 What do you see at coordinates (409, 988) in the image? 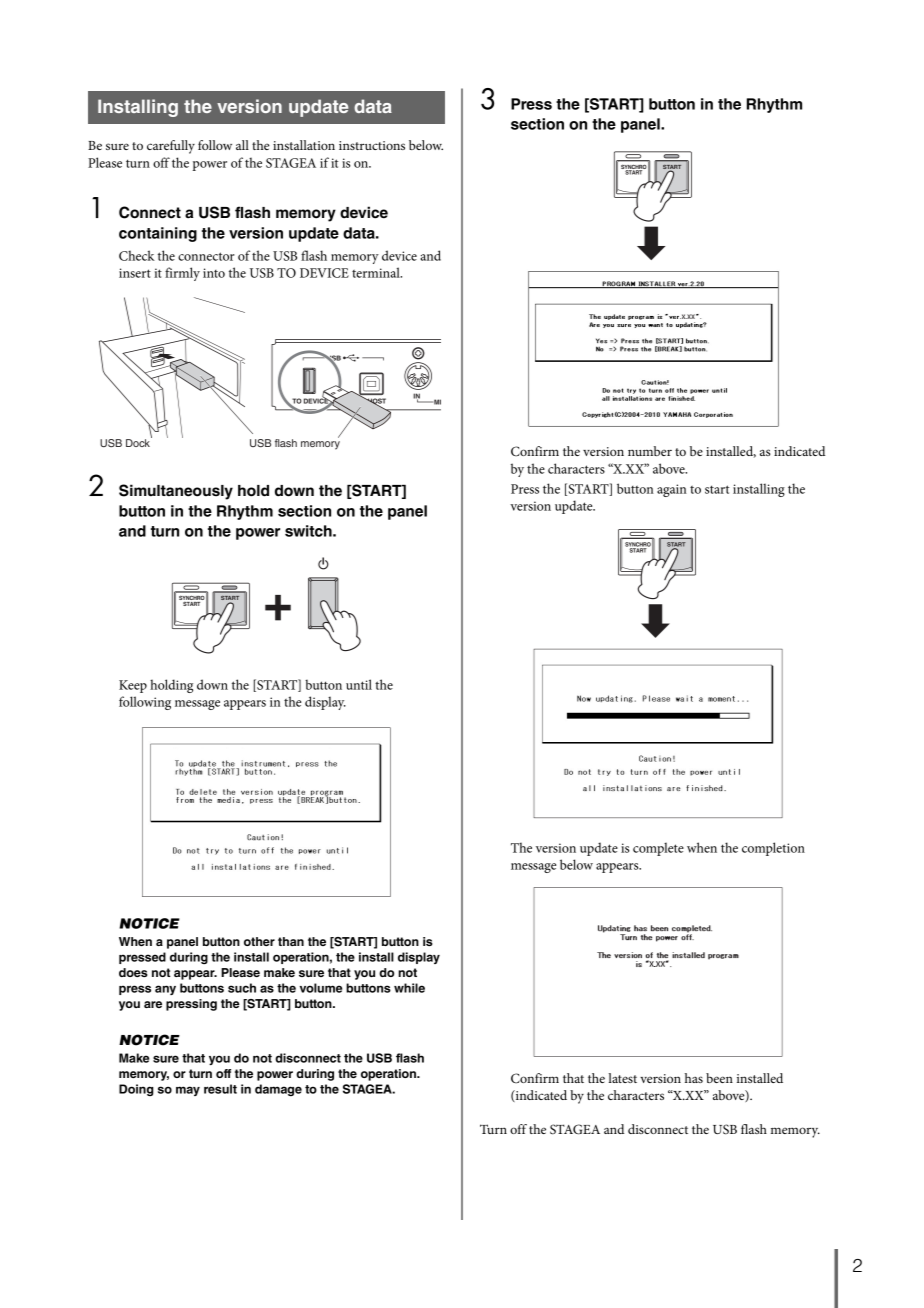
I see `while` at bounding box center [409, 988].
